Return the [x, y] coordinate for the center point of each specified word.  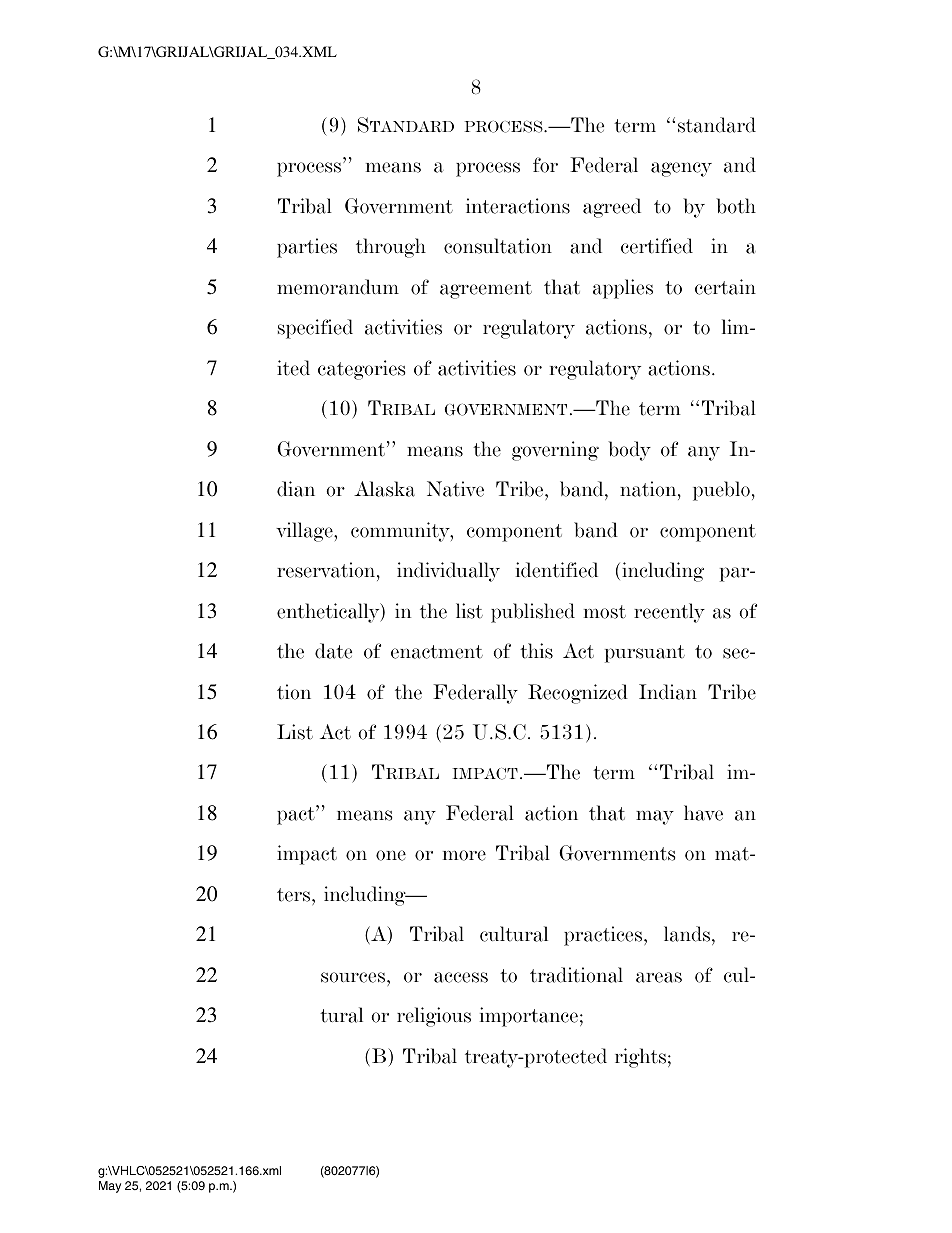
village [305, 532]
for [545, 165]
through [391, 248]
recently [669, 613]
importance [529, 1017]
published [533, 613]
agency [681, 169]
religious [434, 1017]
